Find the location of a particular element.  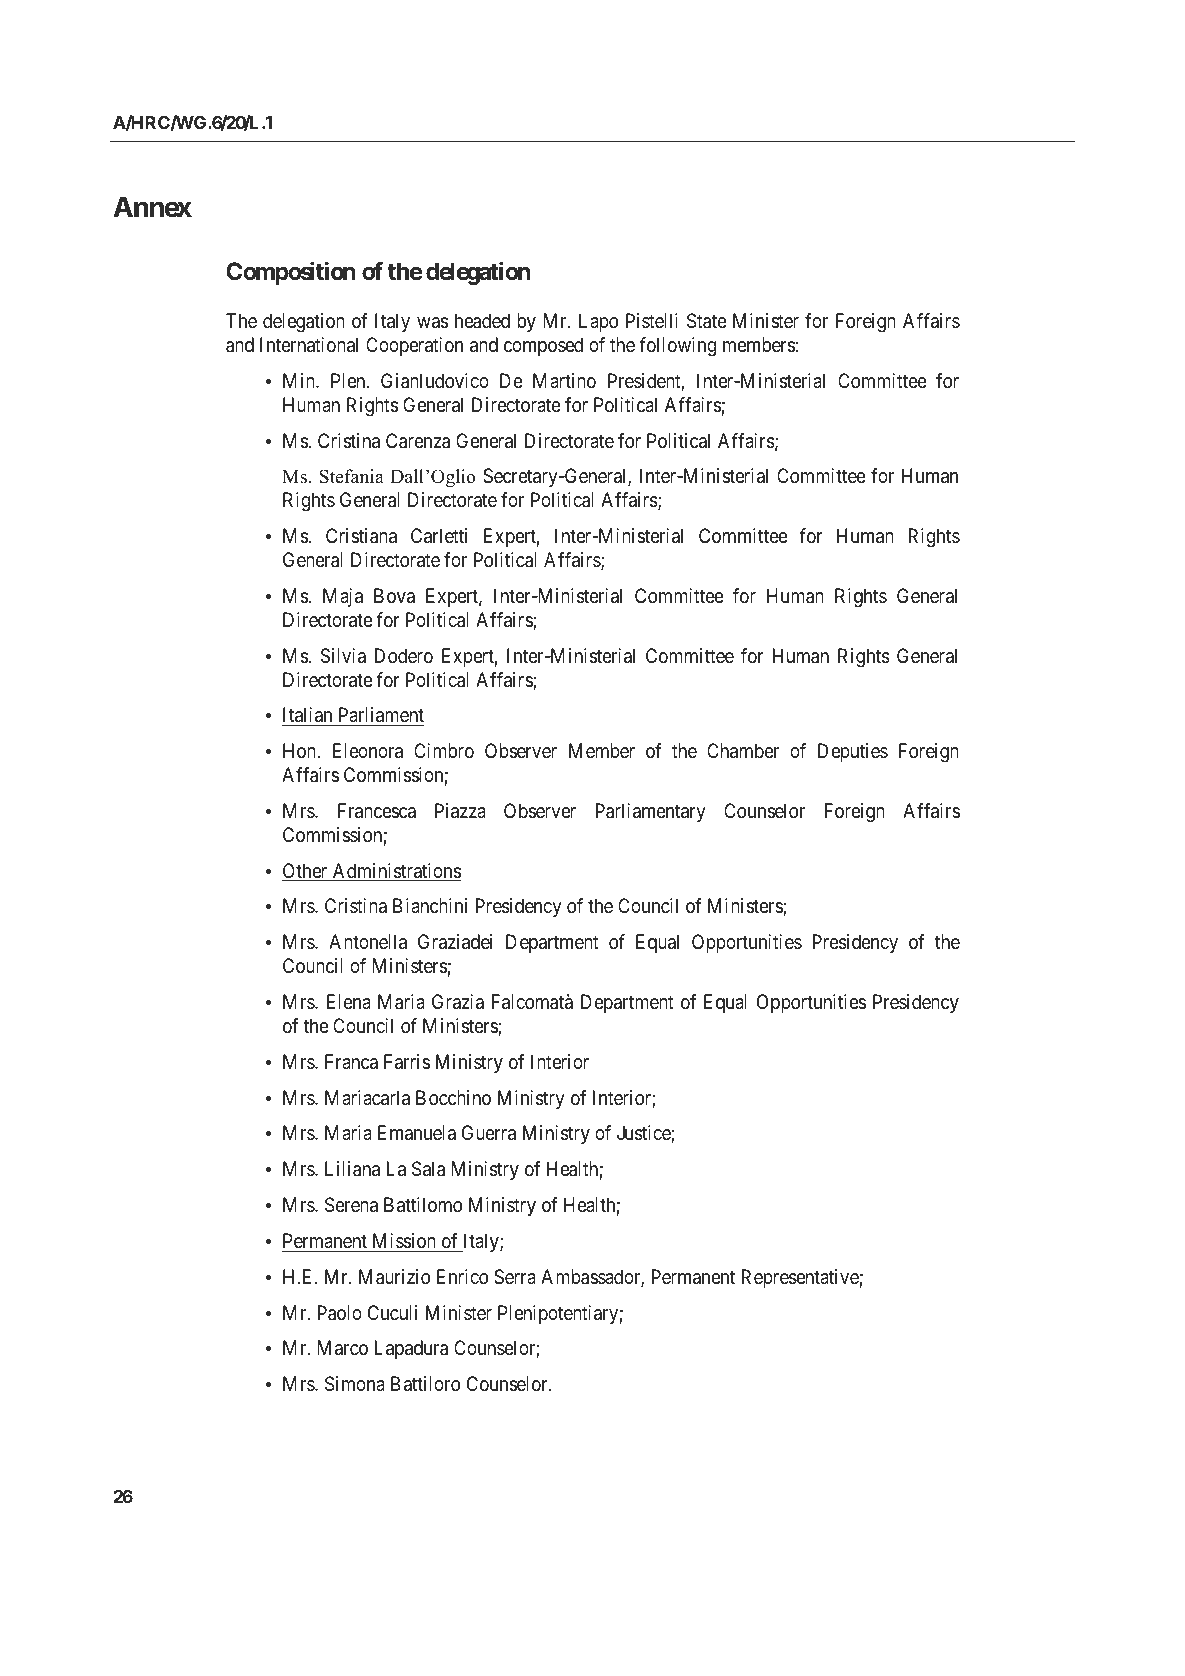

Silvia is located at coordinates (343, 656).
